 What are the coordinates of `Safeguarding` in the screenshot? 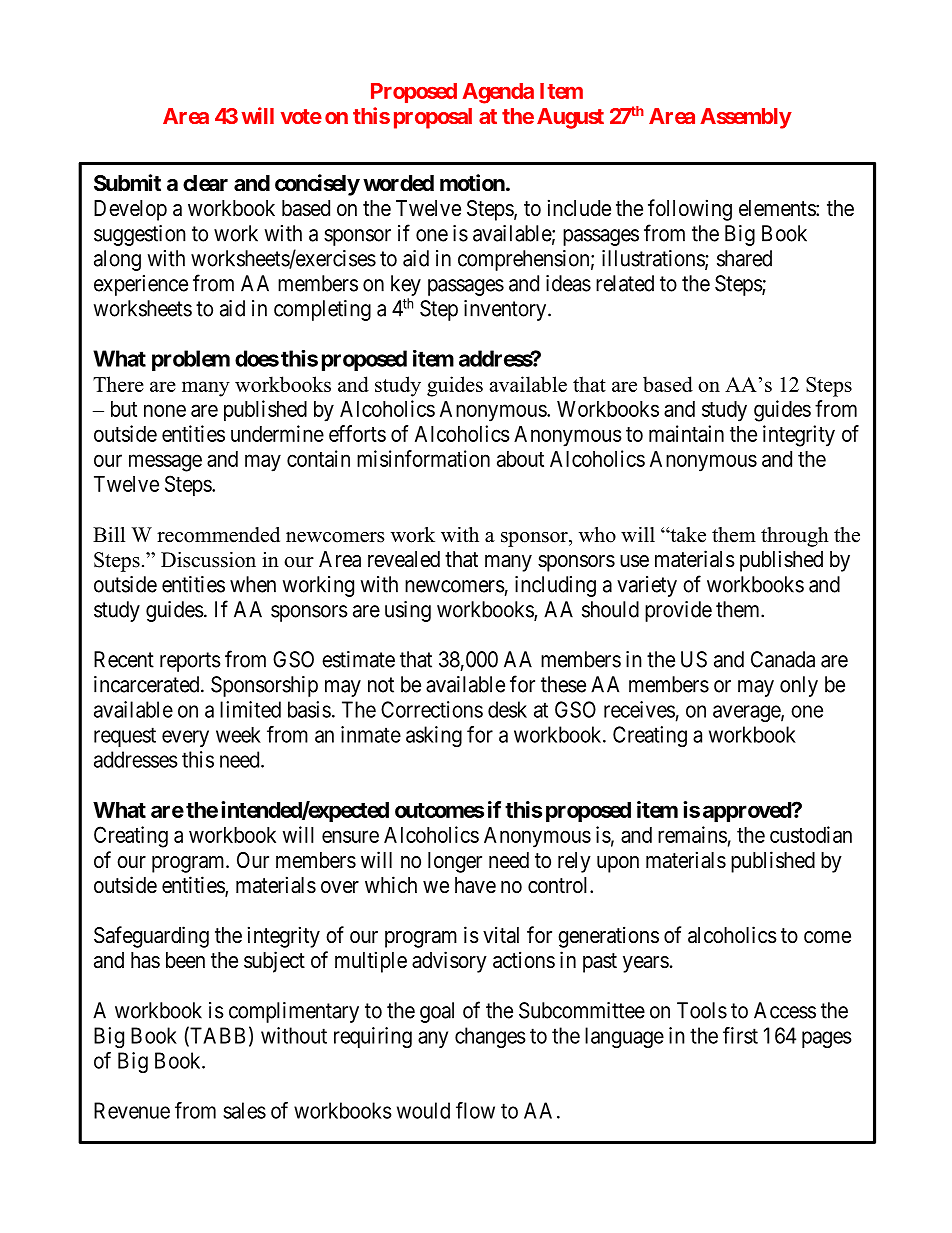 It's located at (151, 937).
